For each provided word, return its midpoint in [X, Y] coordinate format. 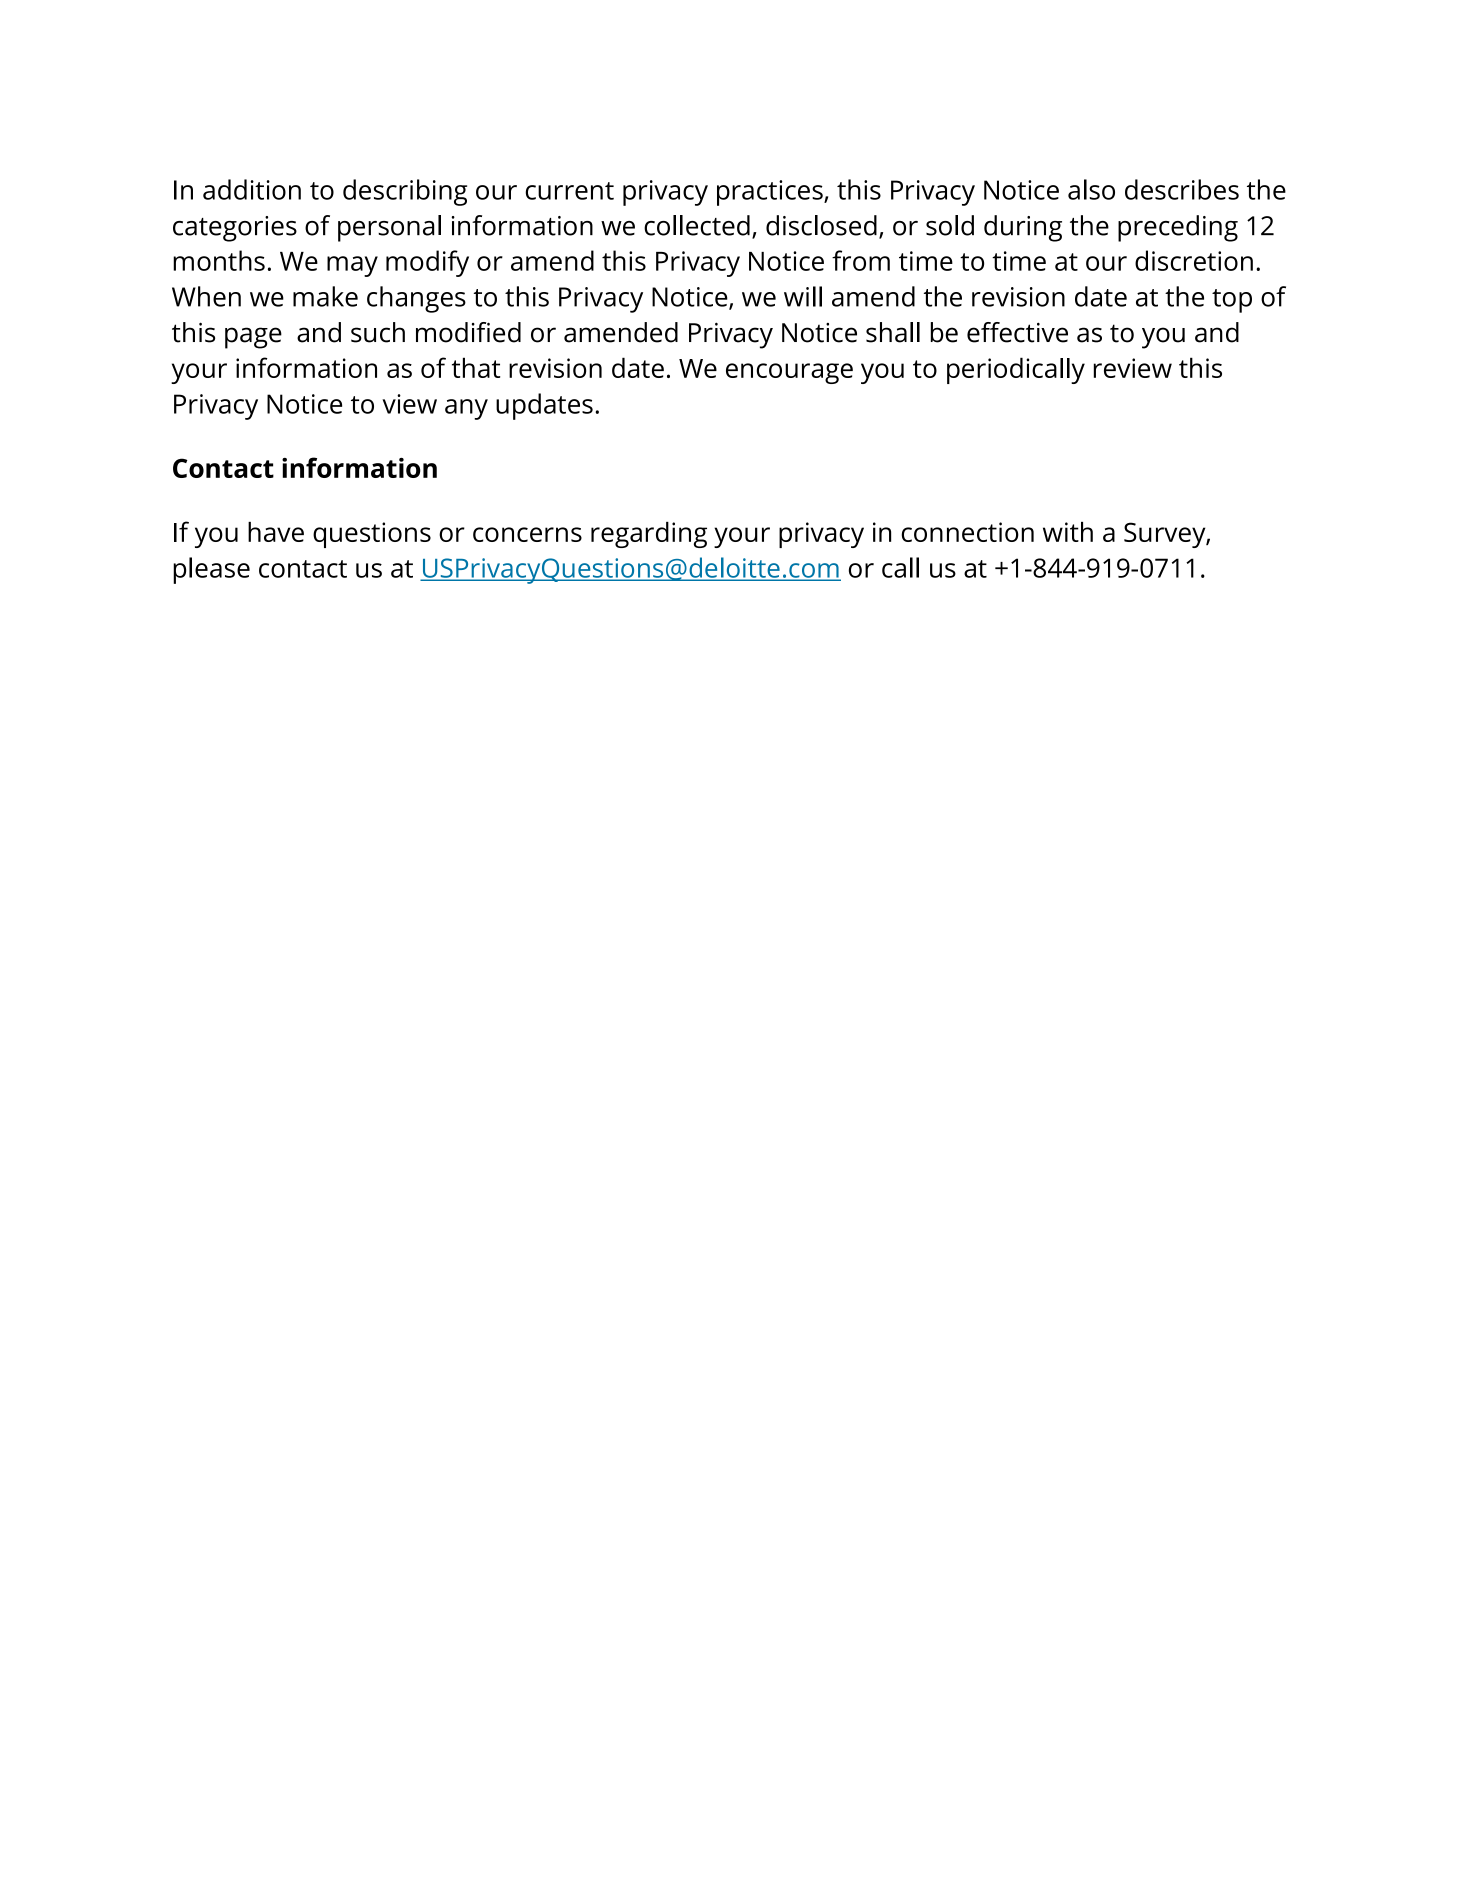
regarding [649, 535]
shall [893, 332]
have [276, 532]
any [466, 409]
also [1091, 189]
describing [405, 192]
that [476, 367]
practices [771, 193]
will [803, 296]
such [378, 332]
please [211, 570]
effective [1017, 332]
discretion [1194, 260]
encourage [789, 373]
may [352, 266]
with [1068, 532]
